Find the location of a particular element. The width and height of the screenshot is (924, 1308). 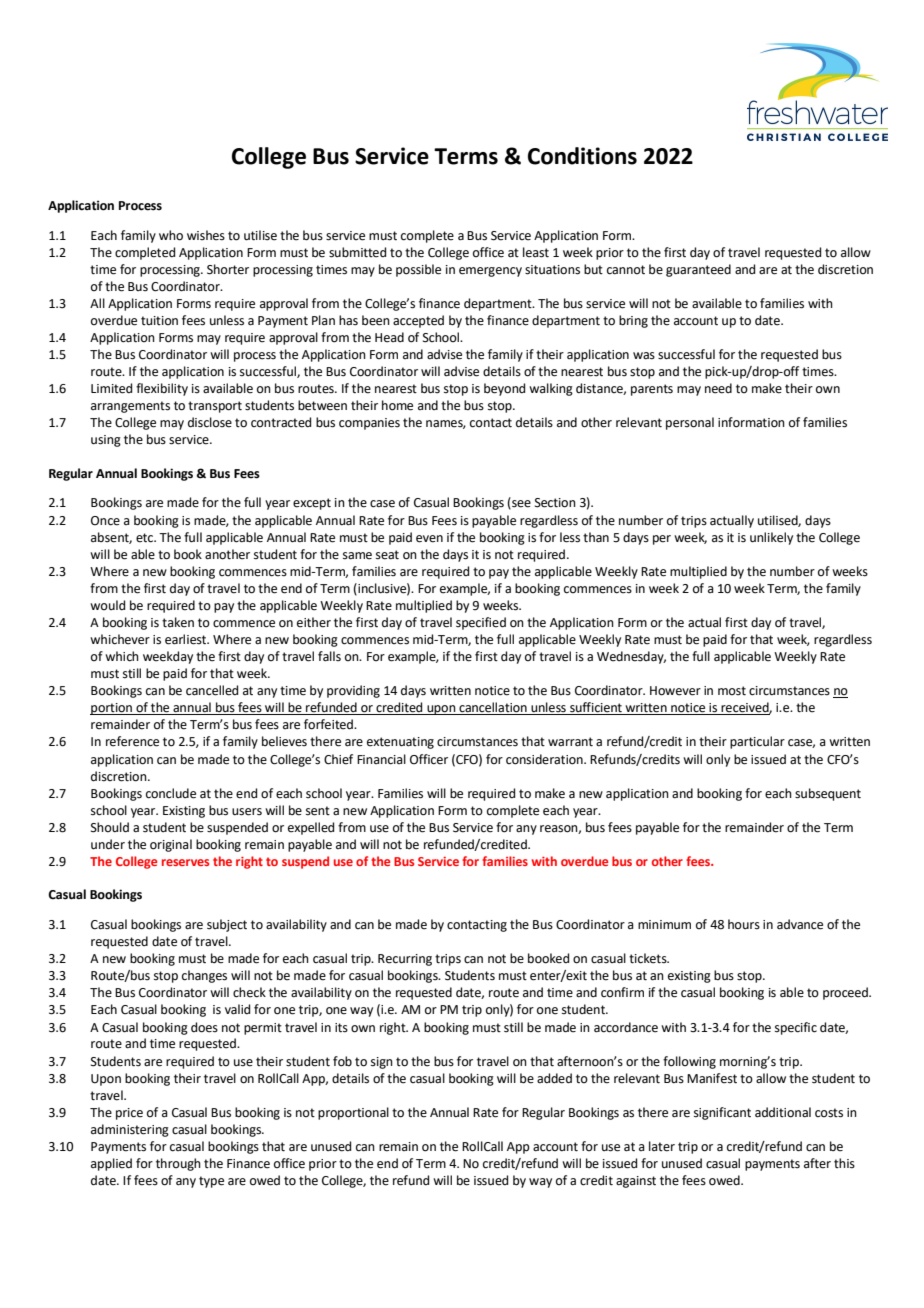

most is located at coordinates (732, 691).
